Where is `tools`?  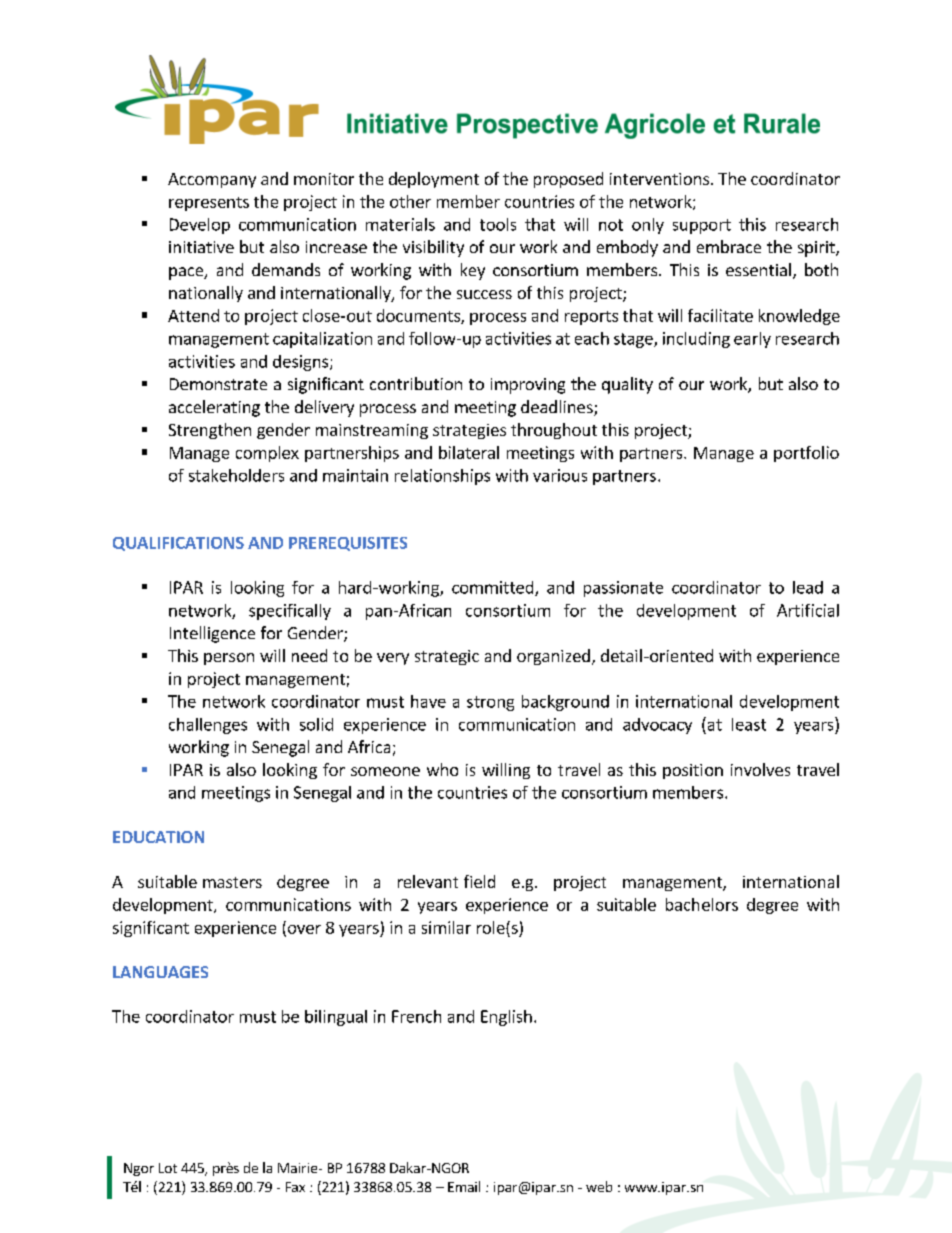
tools is located at coordinates (498, 224).
